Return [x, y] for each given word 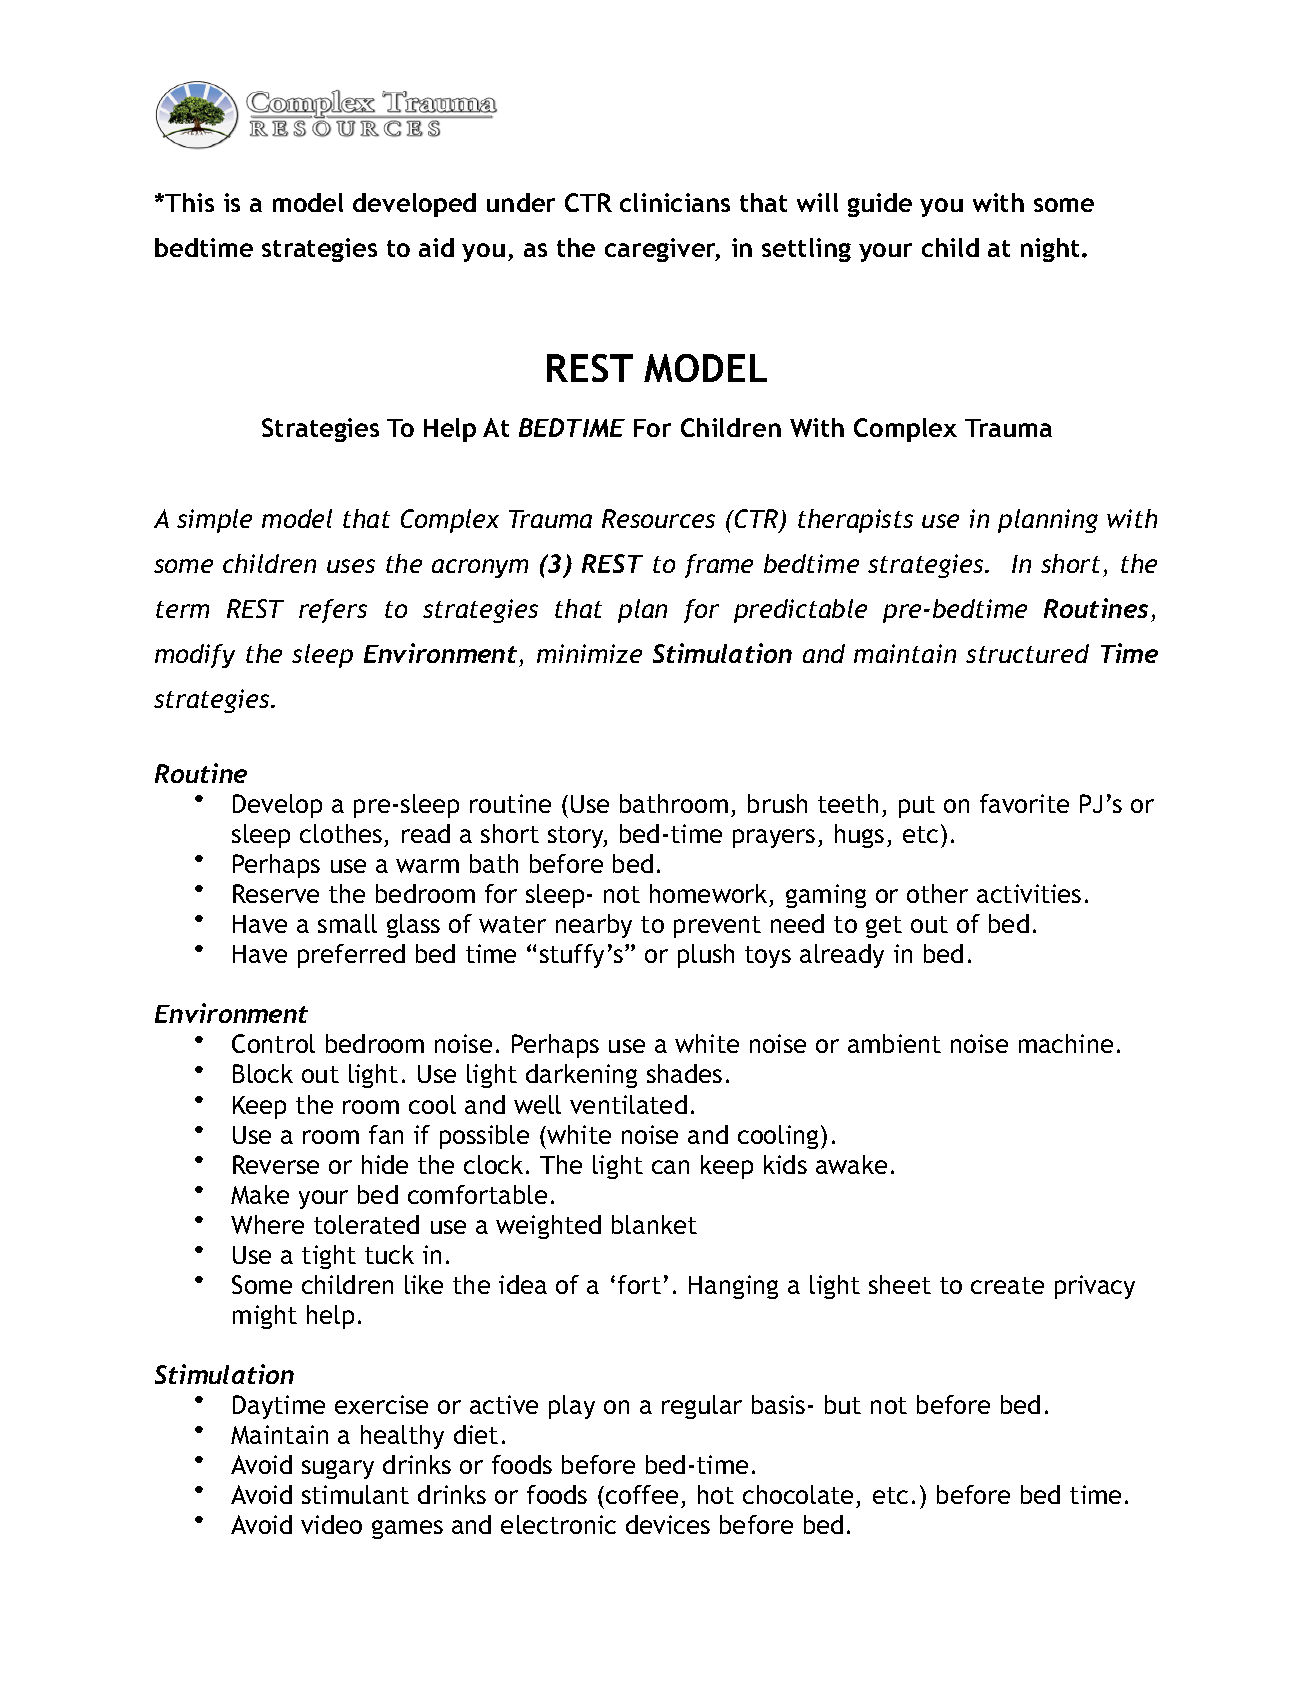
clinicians [675, 202]
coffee [642, 1494]
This [188, 202]
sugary [338, 1469]
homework [708, 893]
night [1052, 250]
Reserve [276, 893]
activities [1029, 893]
